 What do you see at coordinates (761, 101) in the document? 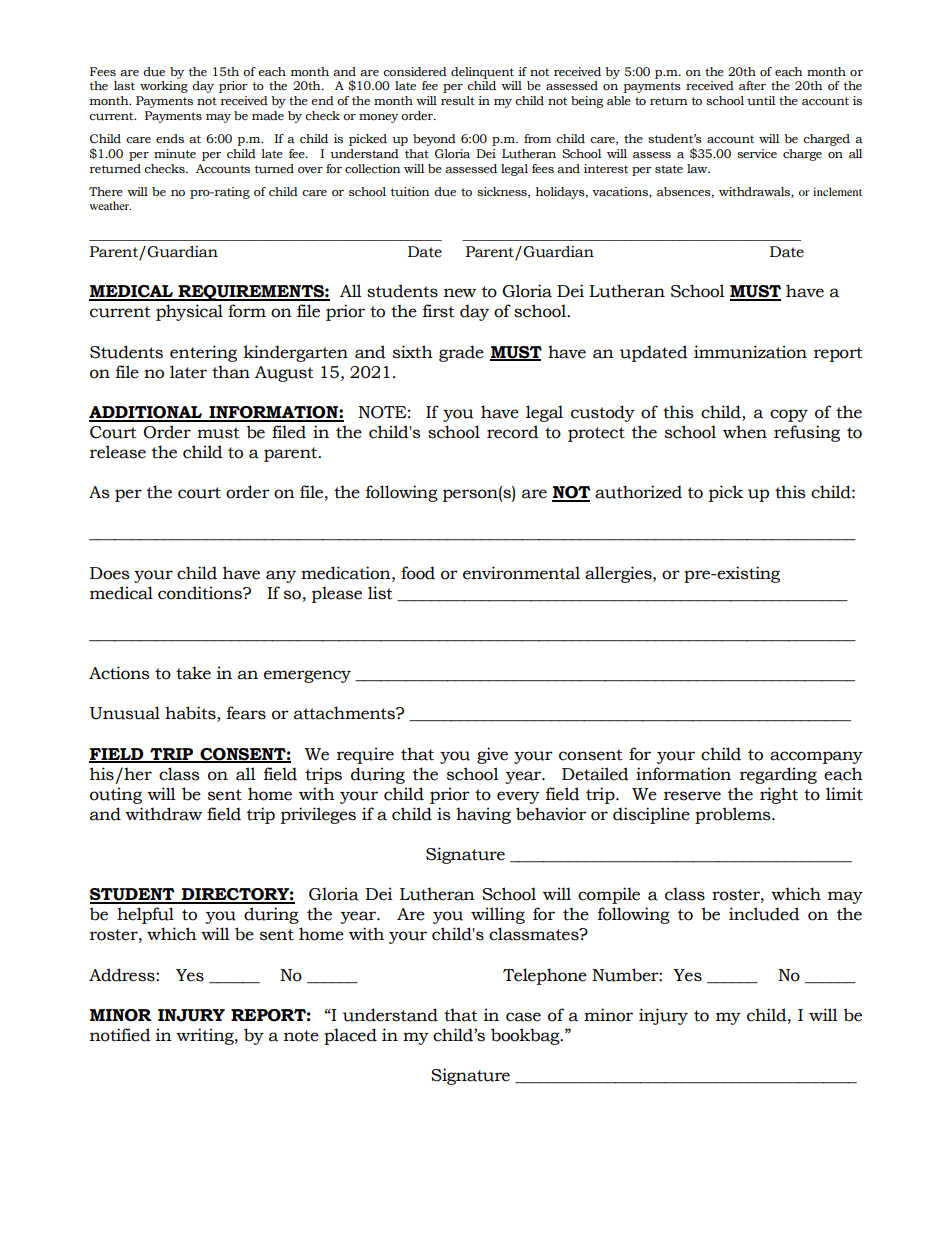
I see `until` at bounding box center [761, 101].
